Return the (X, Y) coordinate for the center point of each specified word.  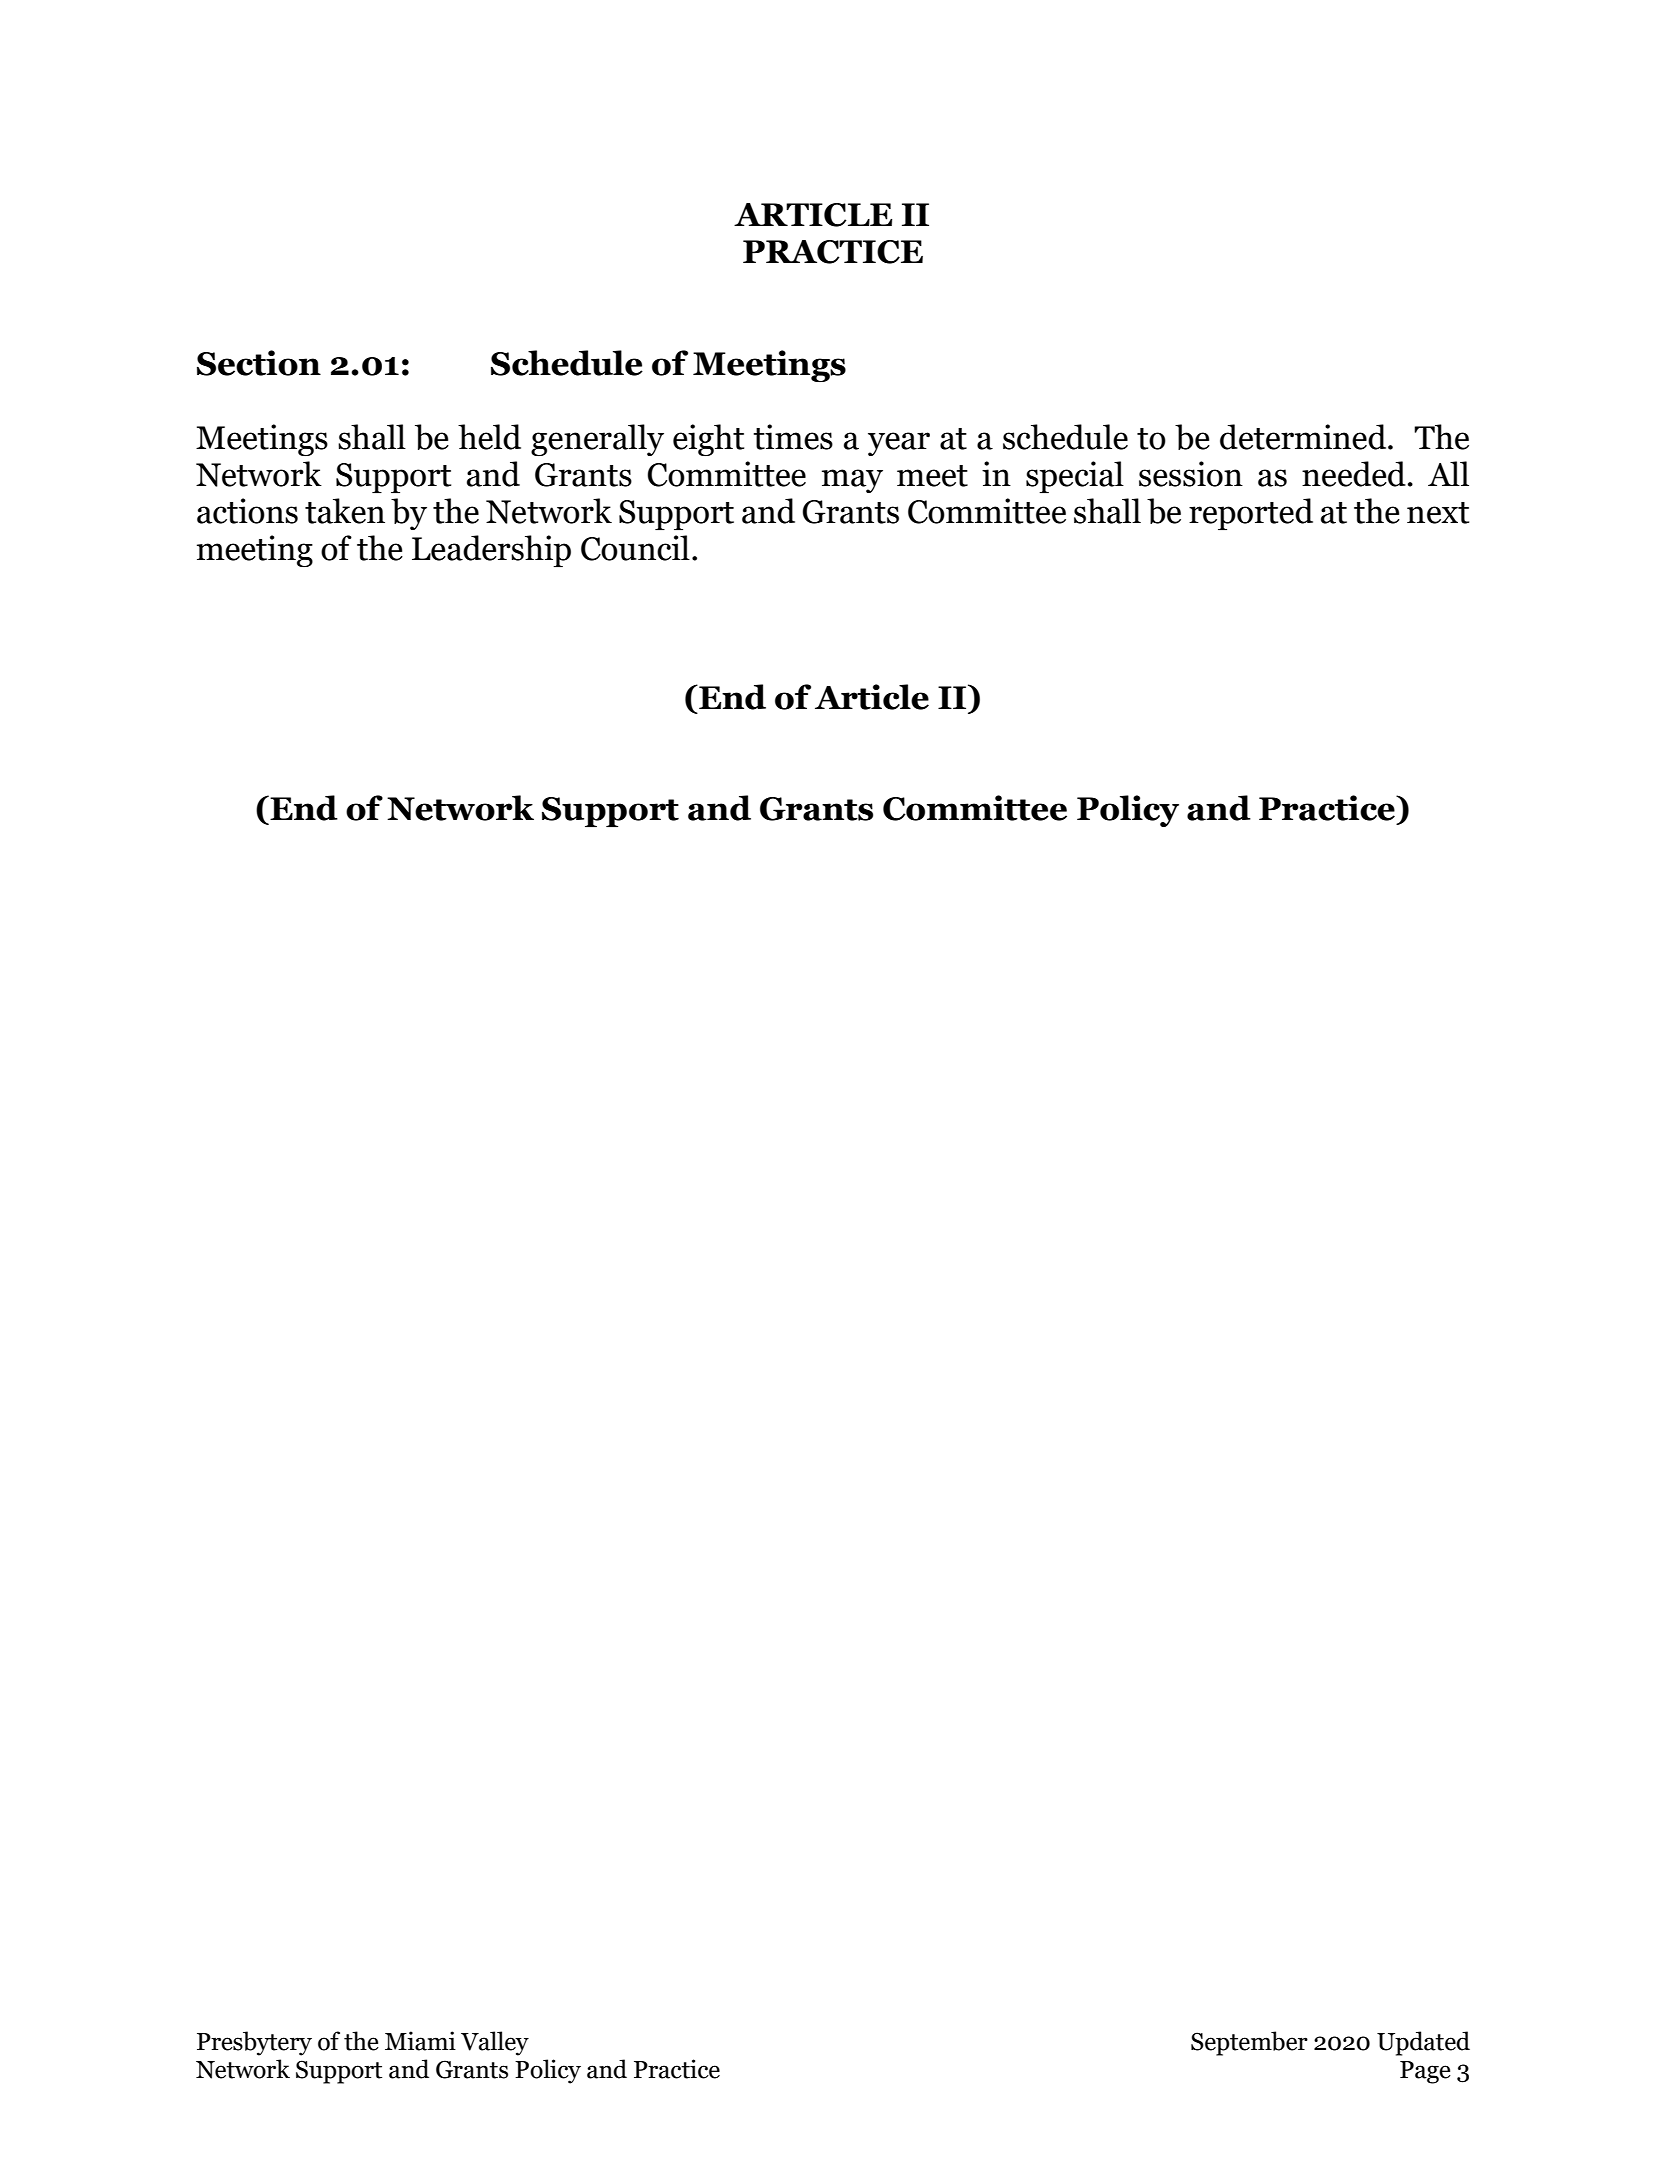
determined (1304, 437)
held (489, 437)
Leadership (491, 551)
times (793, 437)
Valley (495, 2043)
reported (1251, 514)
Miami (420, 2041)
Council (635, 548)
